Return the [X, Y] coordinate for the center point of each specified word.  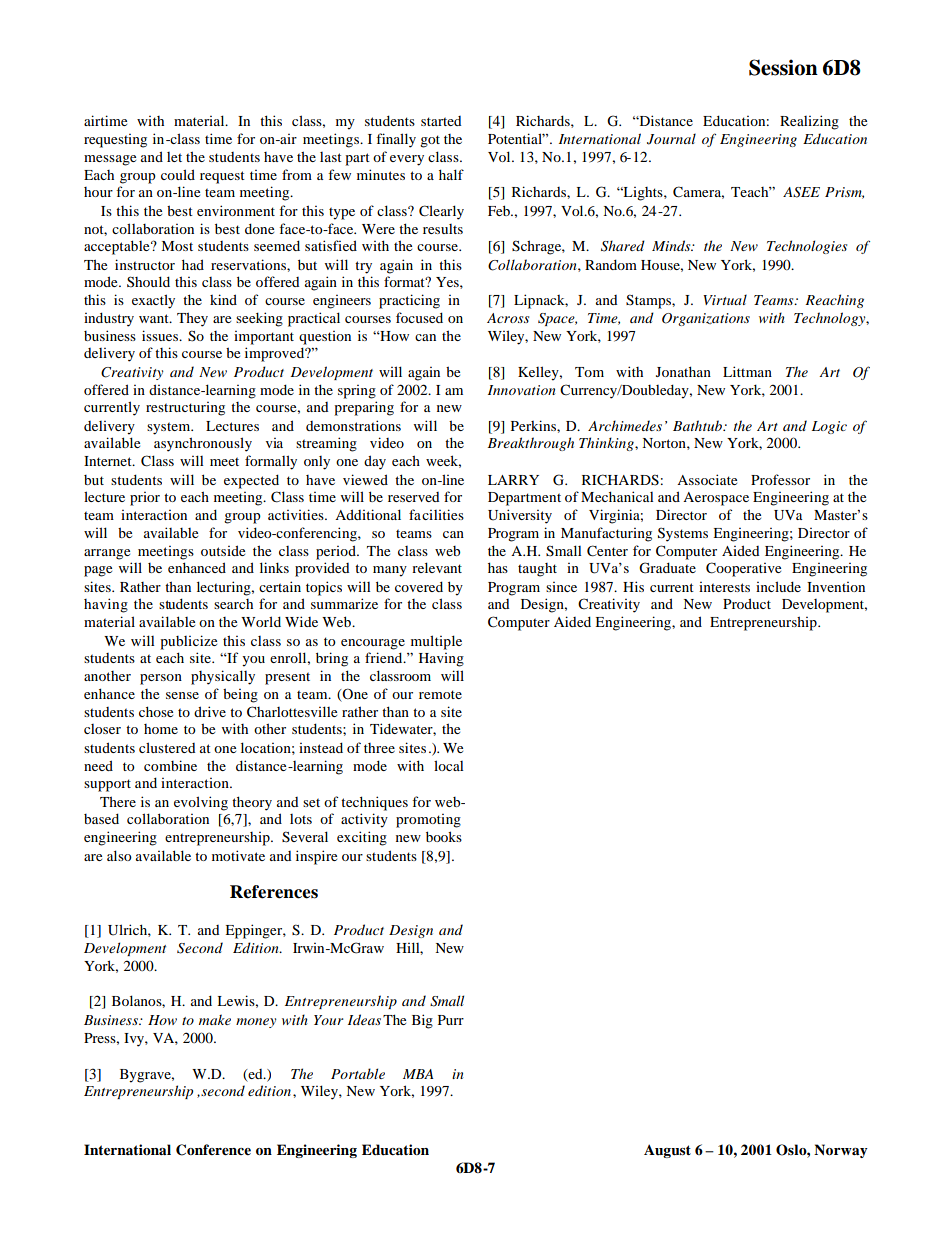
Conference [213, 1150]
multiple [436, 642]
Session [783, 67]
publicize [188, 642]
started [441, 121]
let [174, 157]
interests [724, 587]
